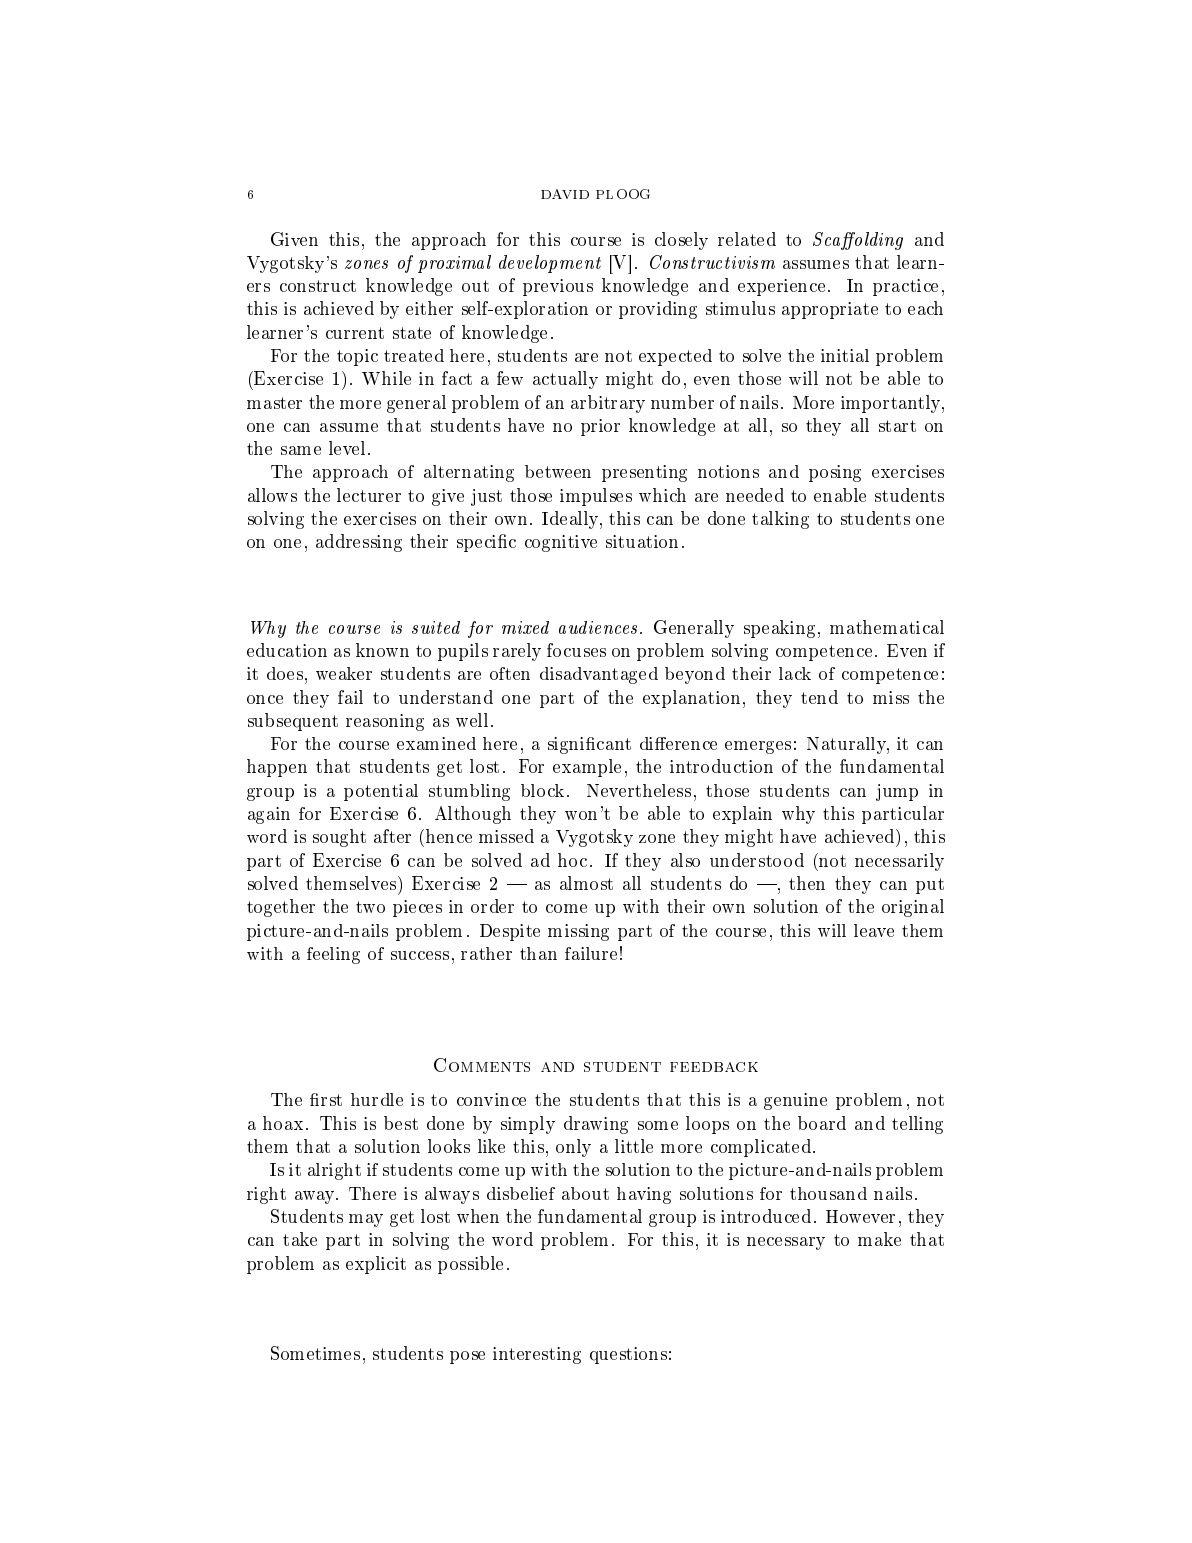 This document has height=1543, width=1192. Describe the element at coordinates (369, 495) in the document. I see `lecturer` at that location.
